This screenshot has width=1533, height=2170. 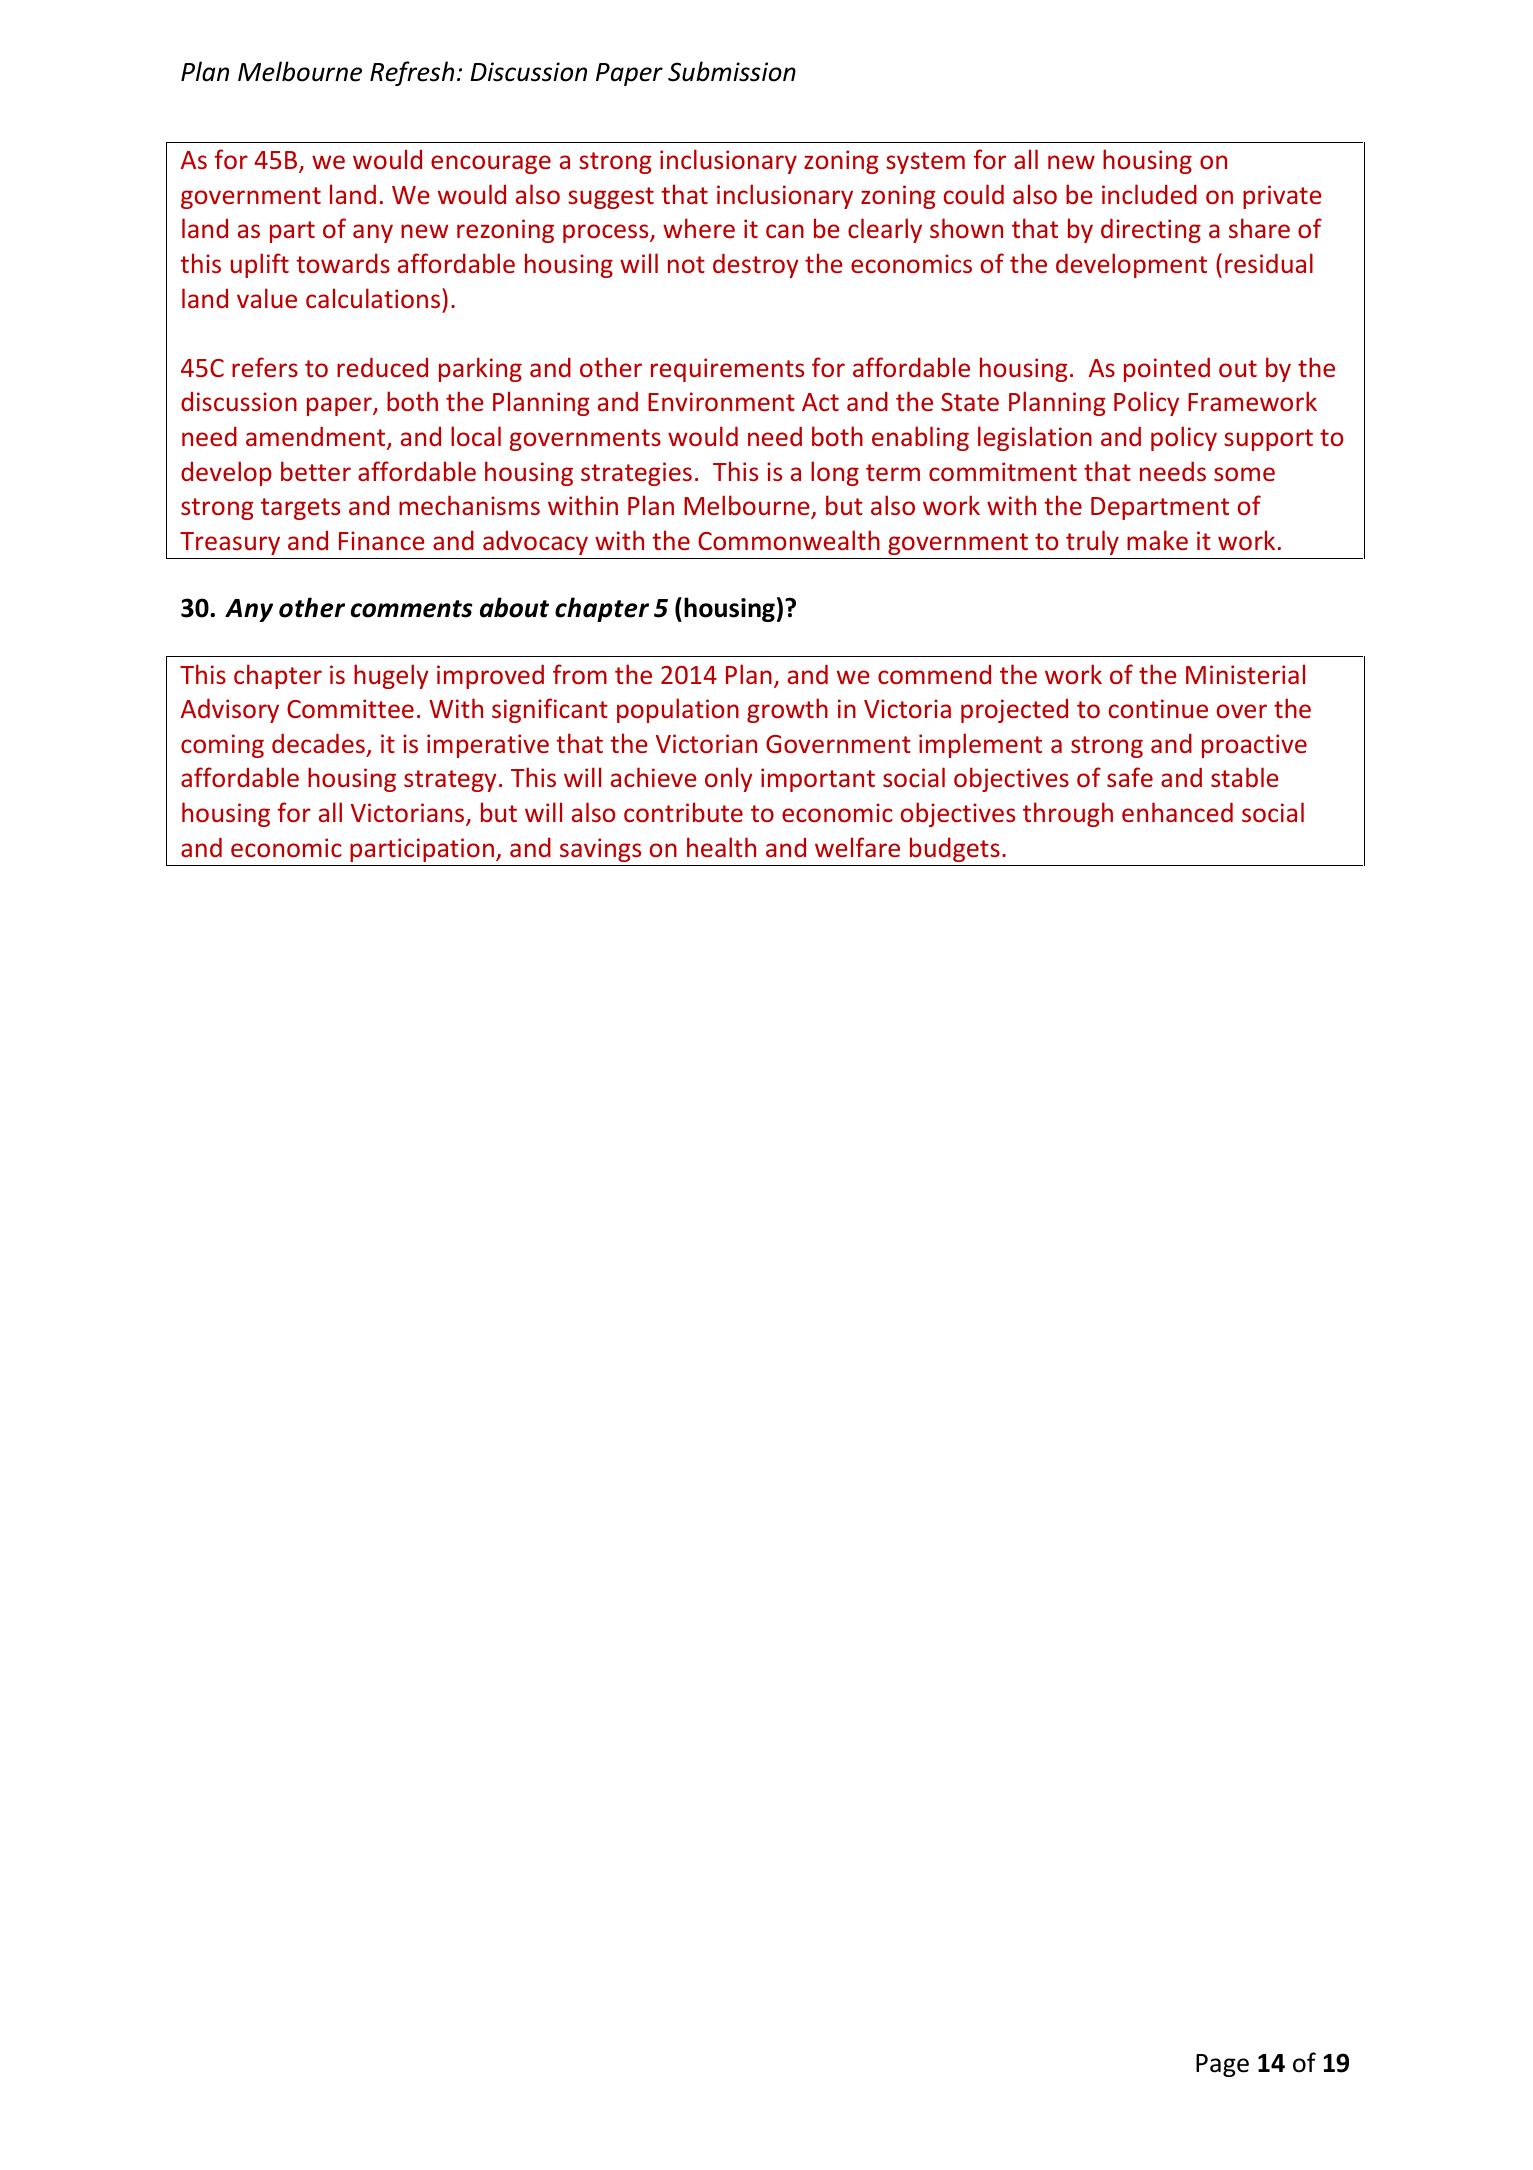 What do you see at coordinates (1177, 812) in the screenshot?
I see `enhanced` at bounding box center [1177, 812].
